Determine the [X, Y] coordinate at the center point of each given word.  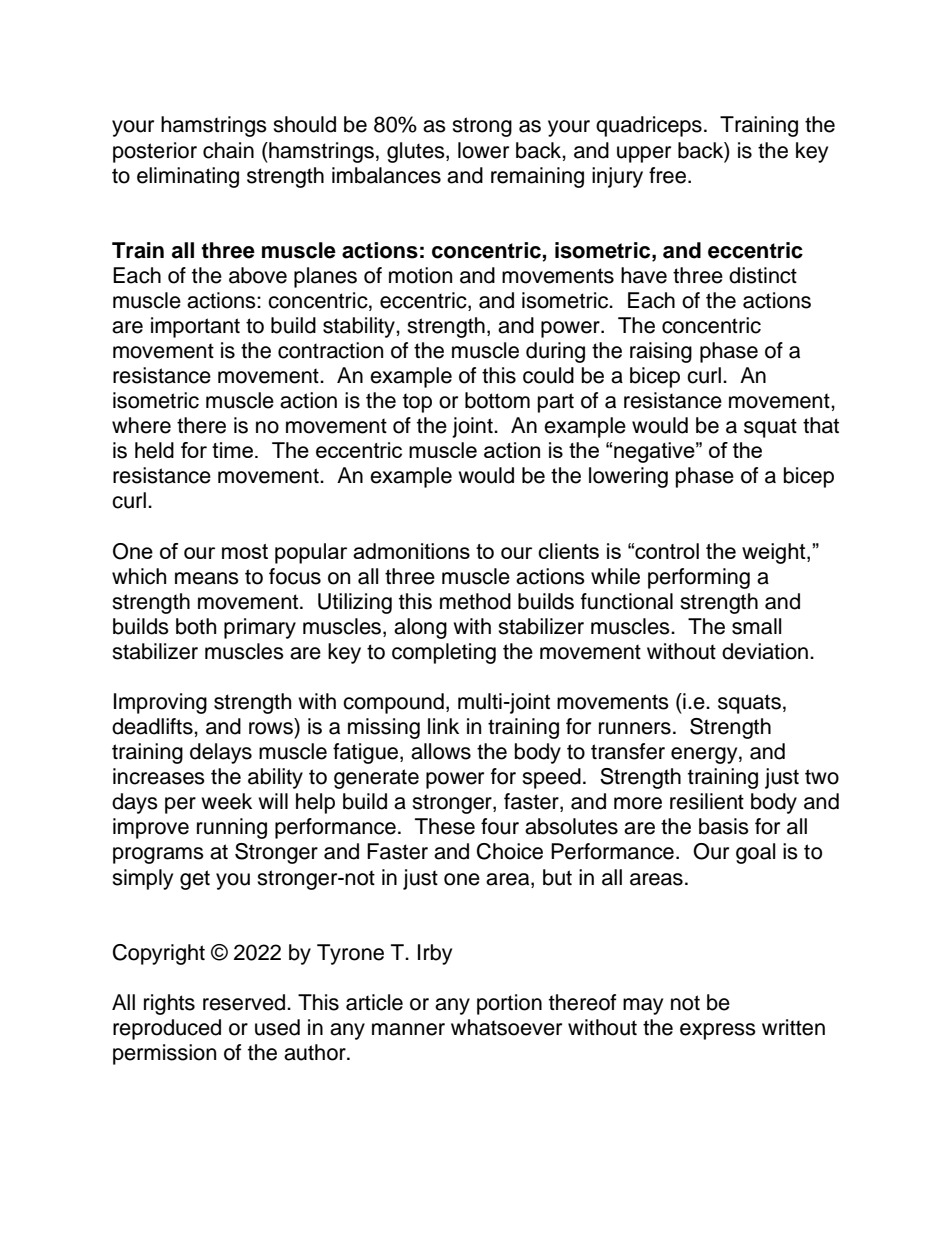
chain [228, 150]
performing [699, 578]
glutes [417, 152]
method [475, 601]
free [669, 175]
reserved [245, 1002]
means [207, 578]
